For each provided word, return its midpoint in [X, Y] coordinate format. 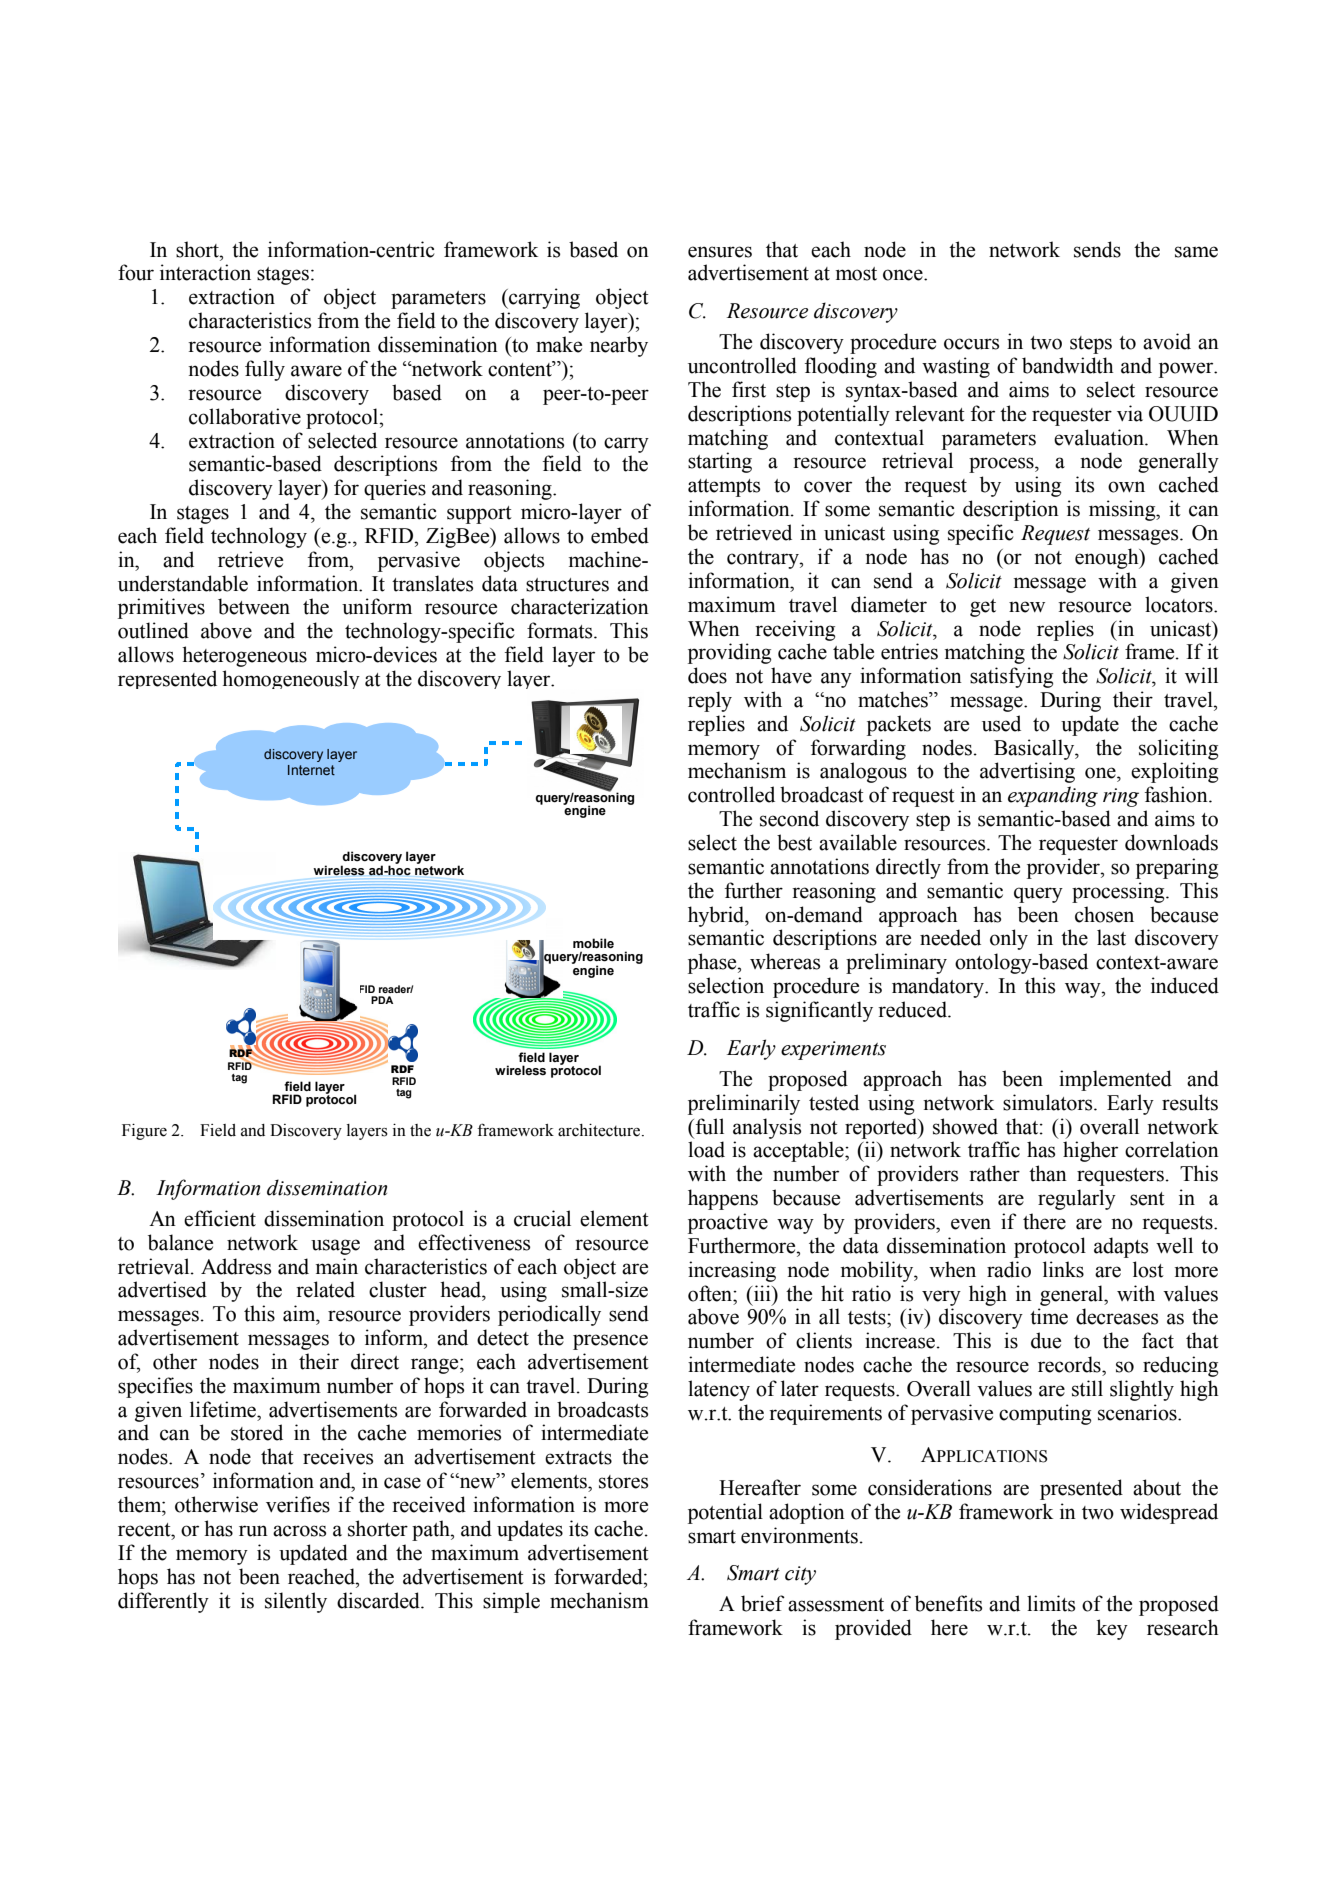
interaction [205, 272]
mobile [593, 943]
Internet [311, 770]
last [1111, 937]
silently [296, 1602]
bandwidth [1068, 365]
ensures [720, 252]
